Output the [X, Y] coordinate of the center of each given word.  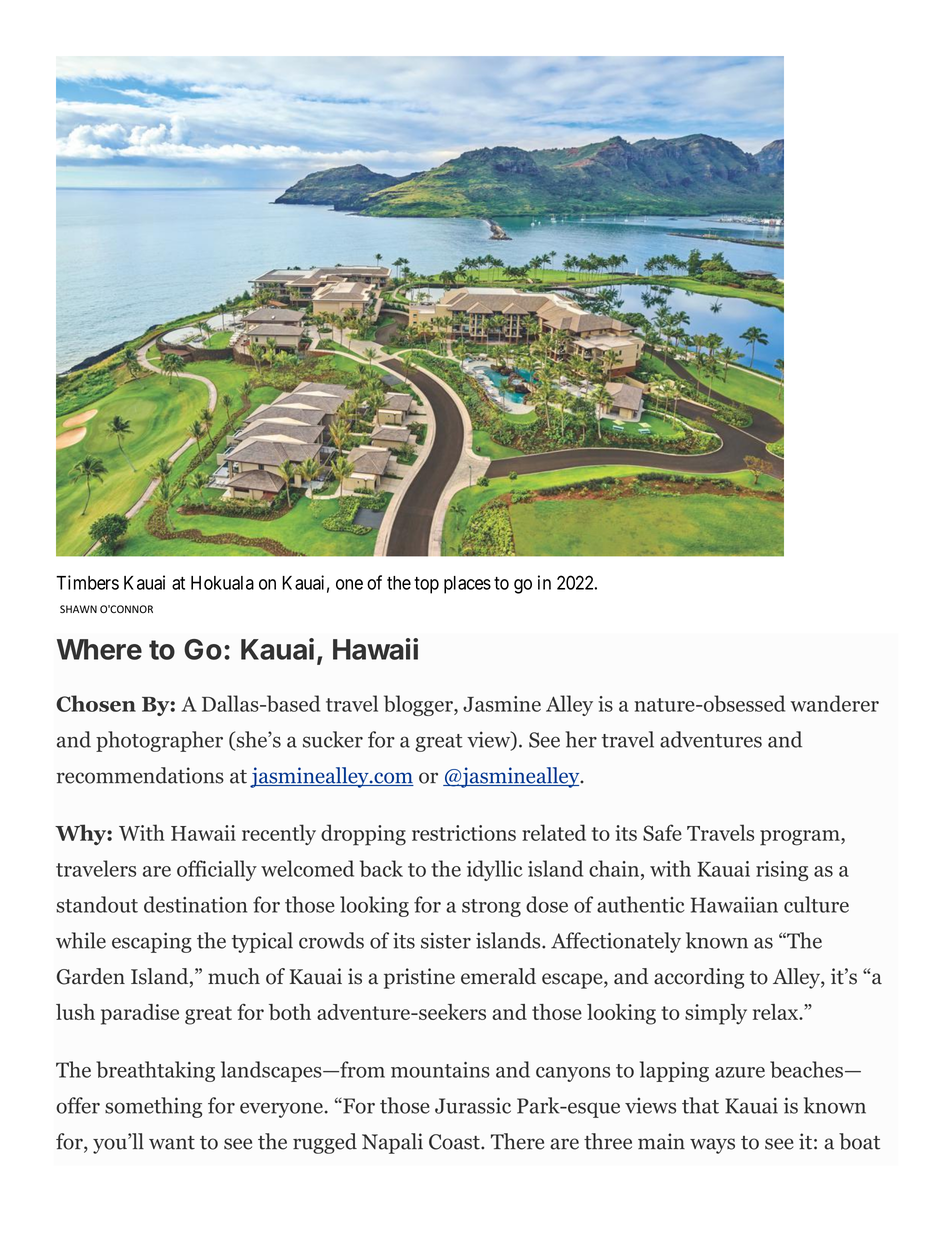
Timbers [87, 582]
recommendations [140, 775]
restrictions [464, 833]
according [699, 978]
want [172, 1143]
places [467, 585]
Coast [455, 1142]
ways [712, 1146]
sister [446, 940]
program [801, 838]
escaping [152, 942]
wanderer [834, 703]
